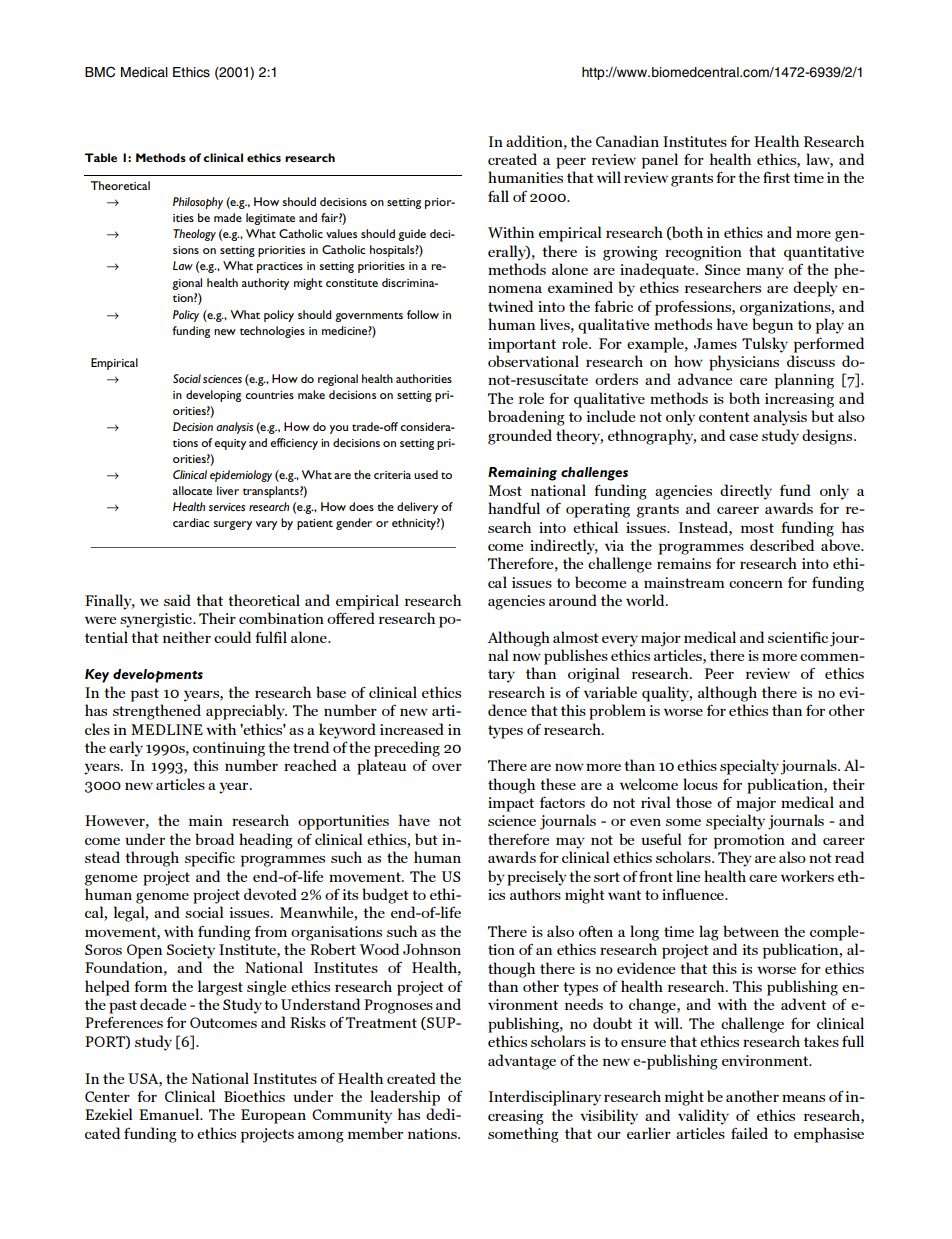 The image size is (952, 1239). What do you see at coordinates (735, 859) in the screenshot?
I see `They` at bounding box center [735, 859].
